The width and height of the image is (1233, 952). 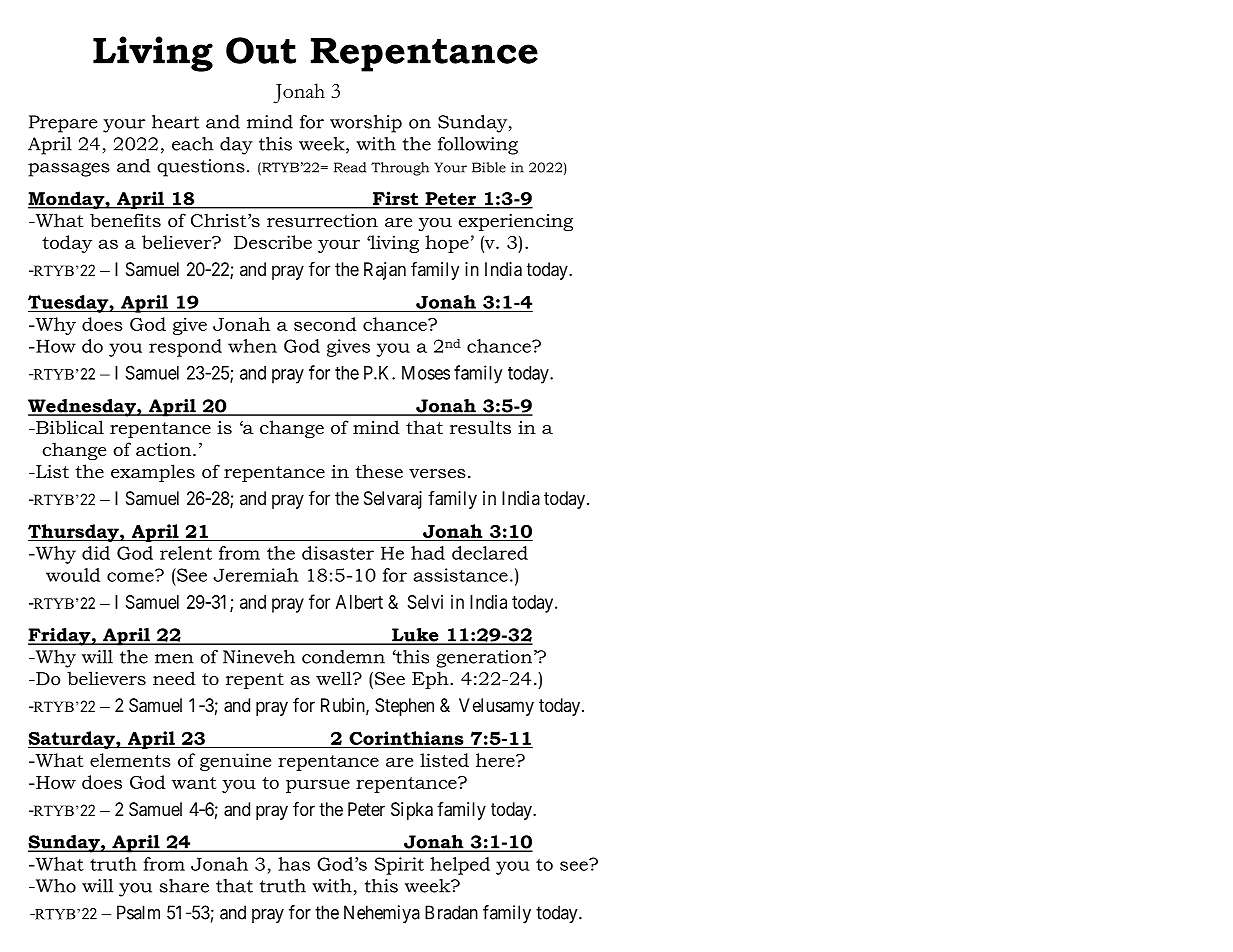 I want to click on following, so click(x=478, y=146).
